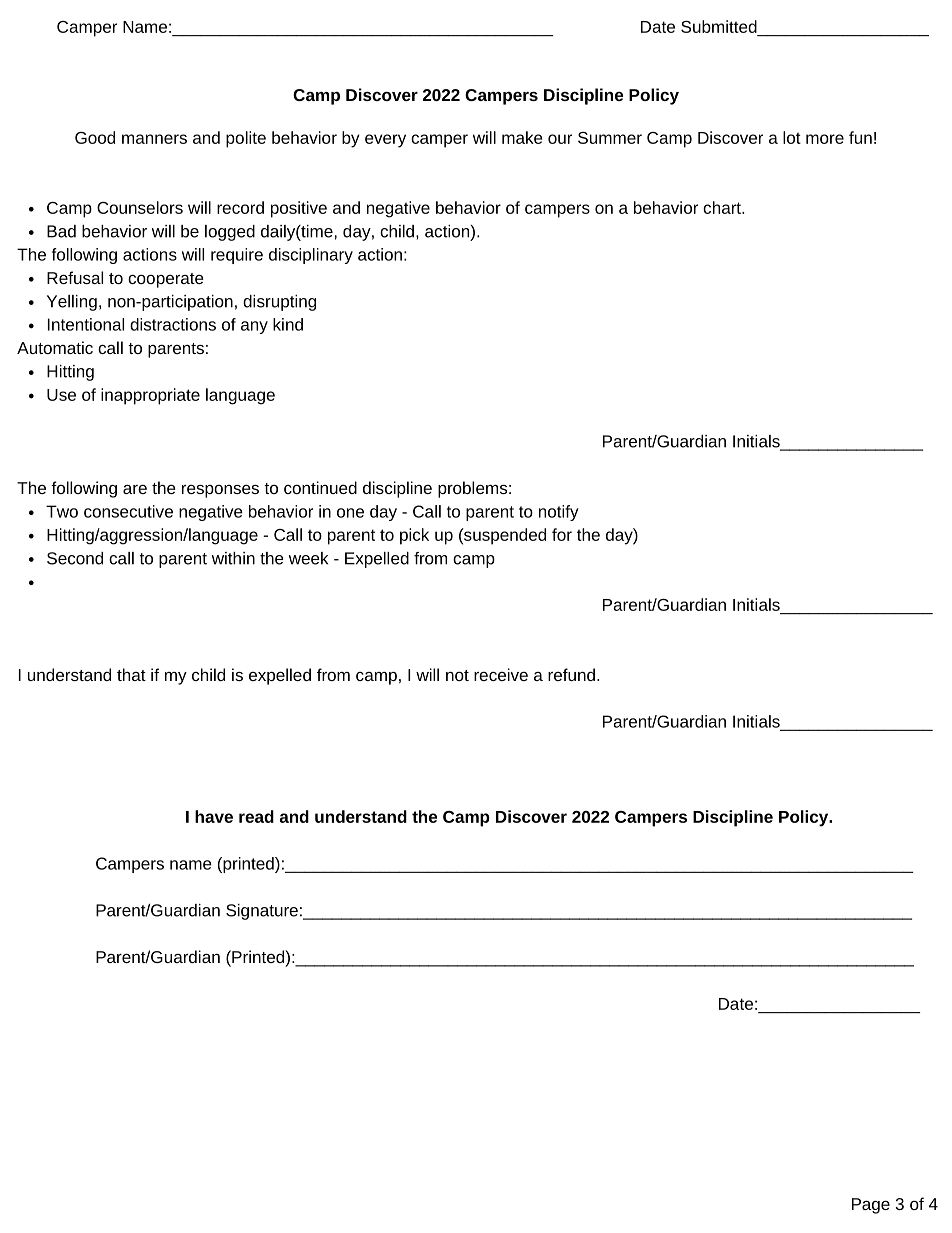 The image size is (952, 1233). Describe the element at coordinates (871, 1206) in the screenshot. I see `Page` at that location.
